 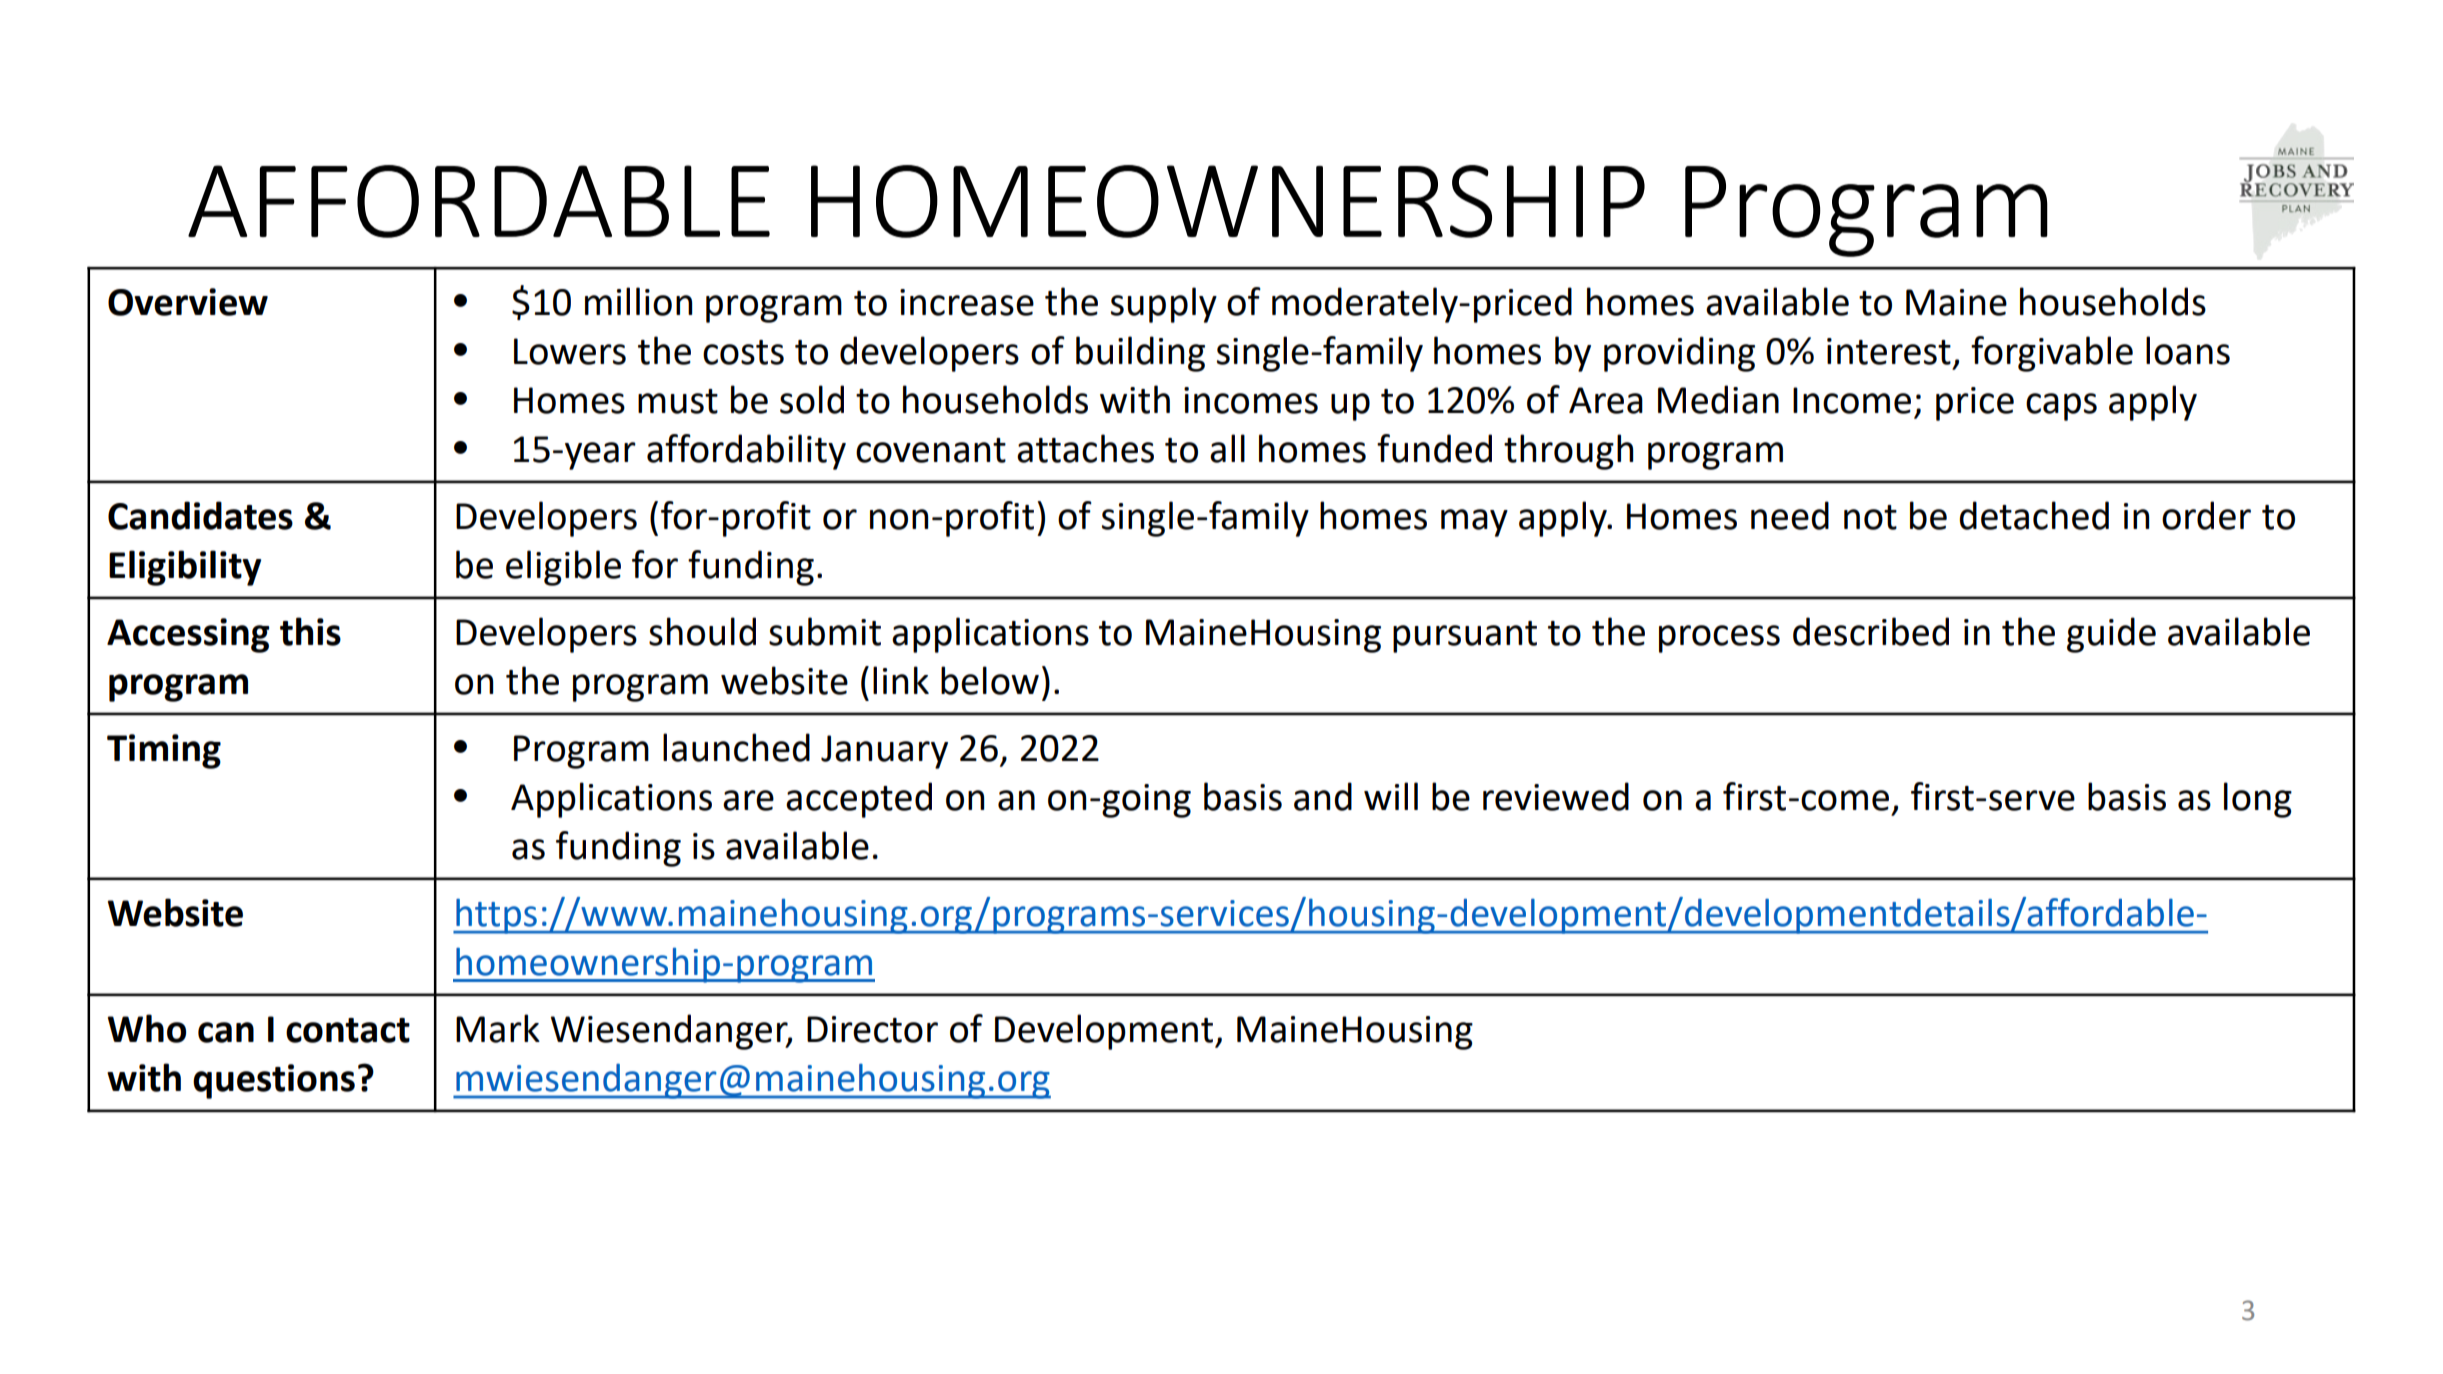 What do you see at coordinates (348, 1030) in the screenshot?
I see `contact` at bounding box center [348, 1030].
